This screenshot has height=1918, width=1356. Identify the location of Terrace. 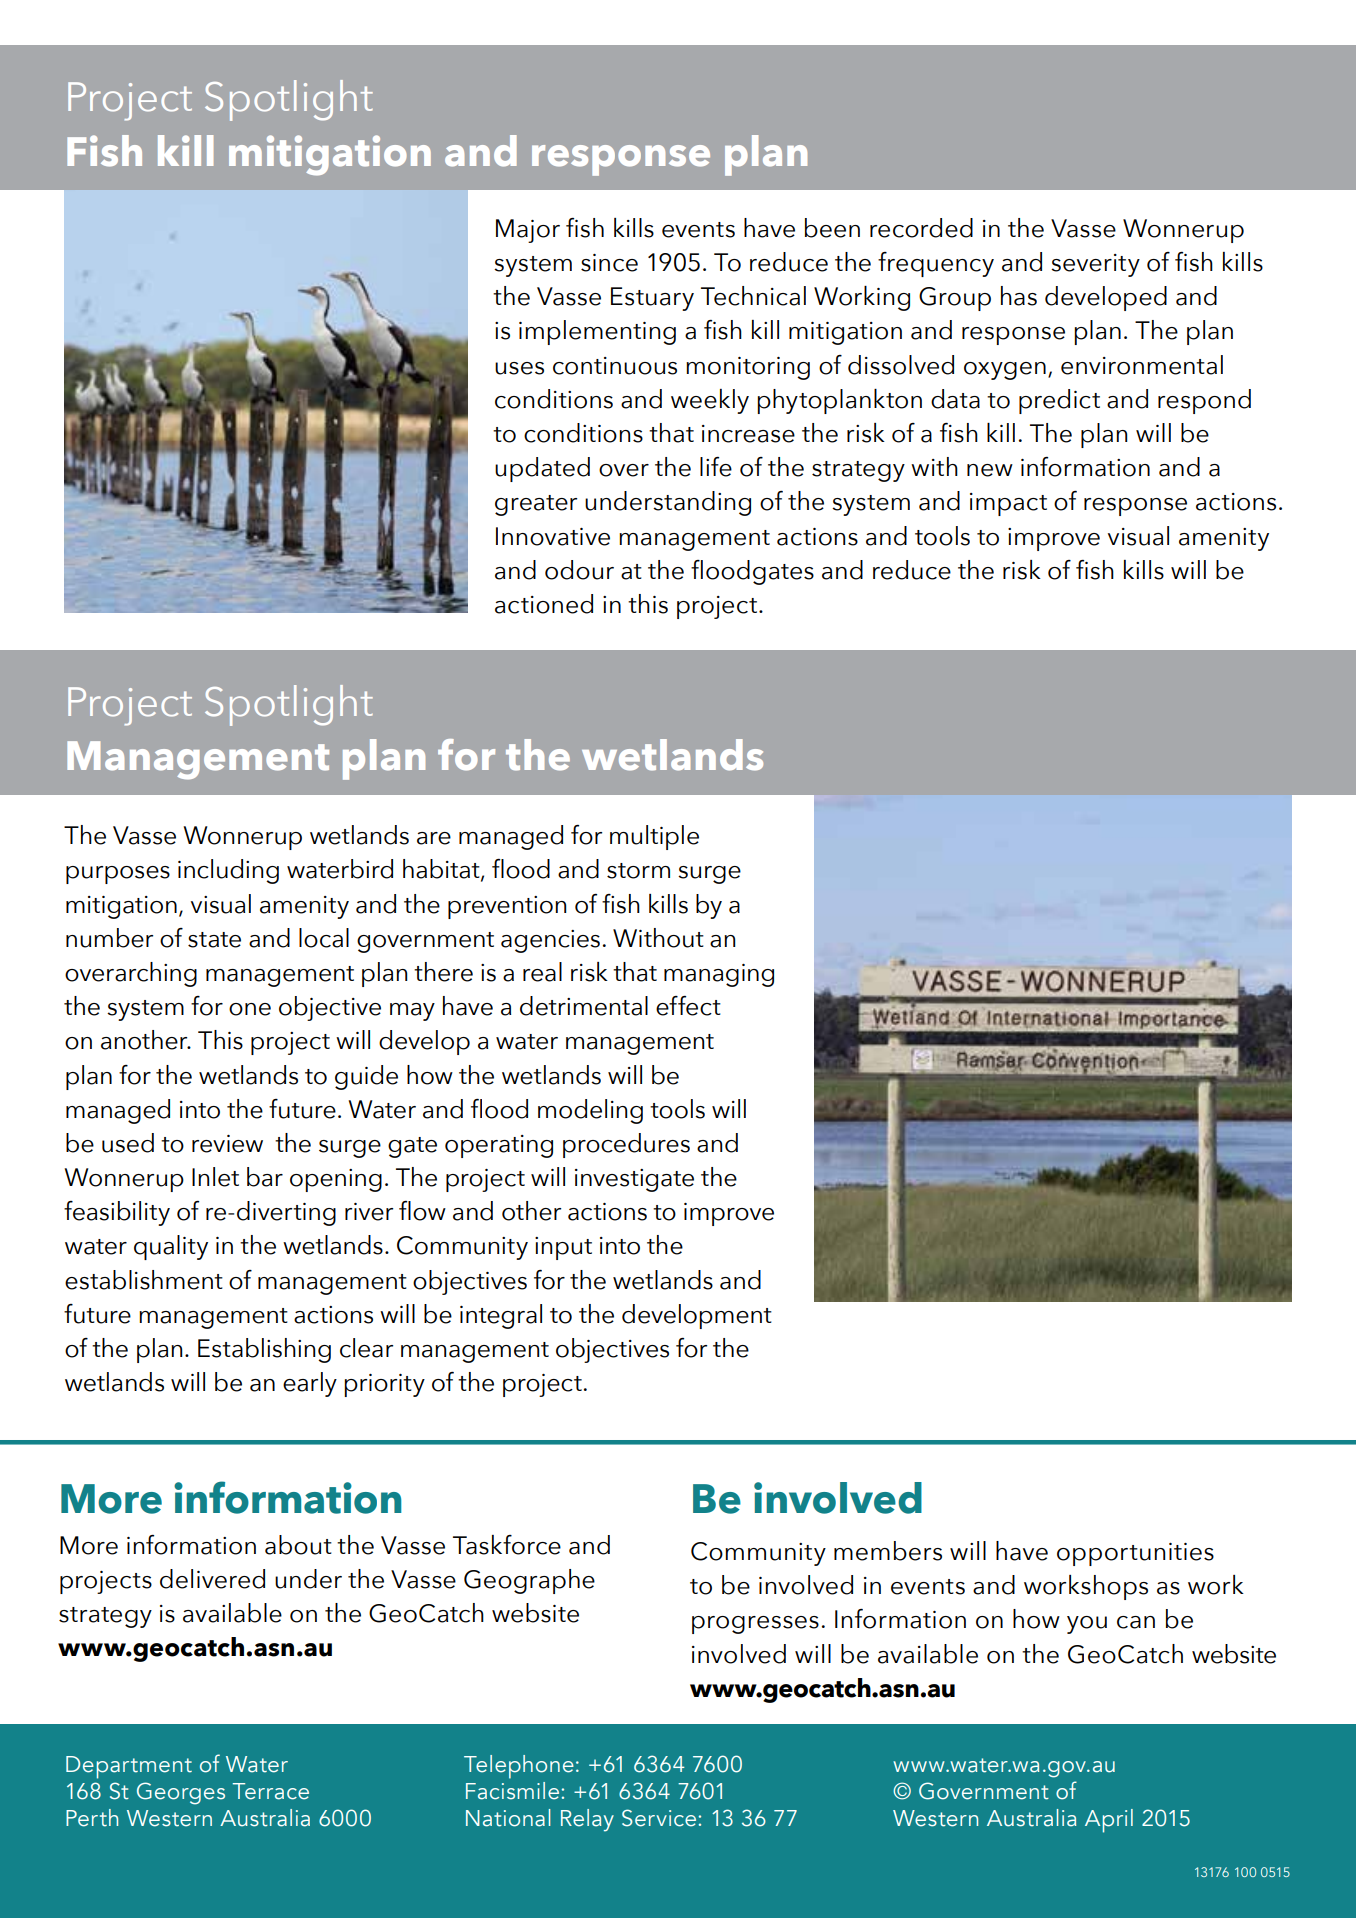
(271, 1791).
